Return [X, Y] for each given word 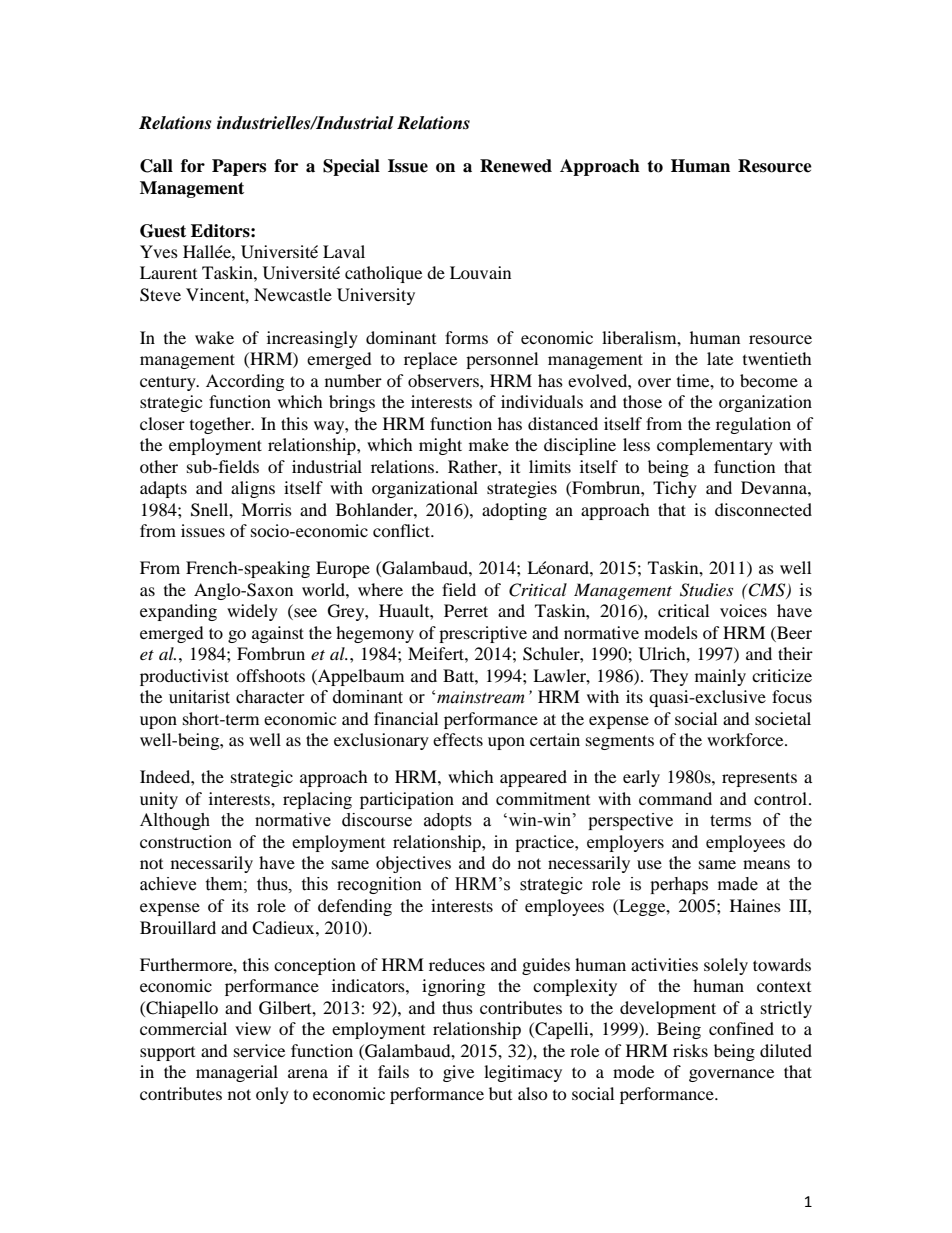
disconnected [763, 509]
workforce [746, 739]
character [270, 697]
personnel [502, 360]
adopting [514, 511]
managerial [237, 1073]
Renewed [516, 166]
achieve [168, 884]
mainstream [480, 697]
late [720, 358]
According [245, 382]
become [769, 380]
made [738, 884]
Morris [266, 509]
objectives [413, 864]
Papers [239, 167]
